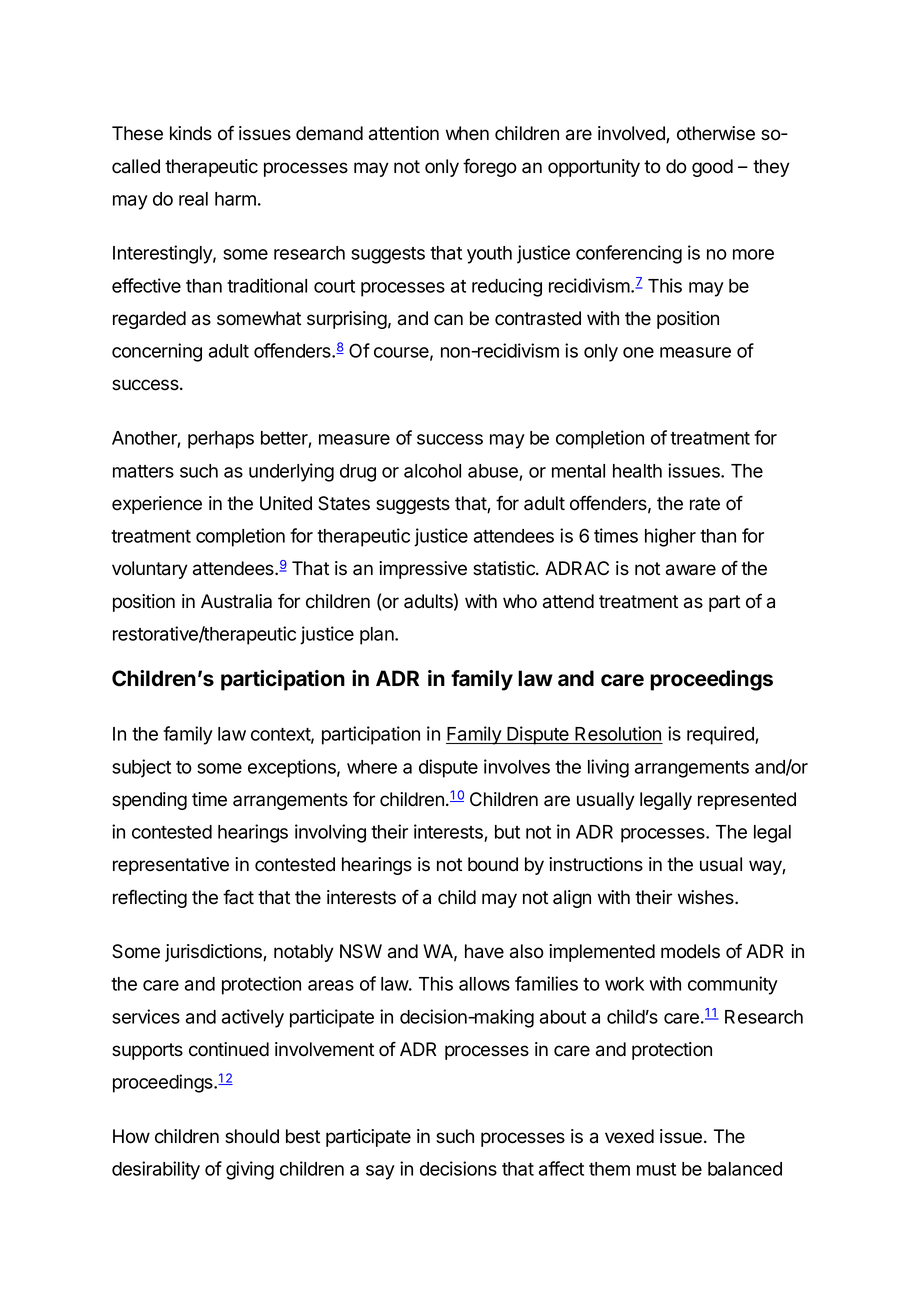  What do you see at coordinates (517, 766) in the screenshot?
I see `involves` at bounding box center [517, 766].
